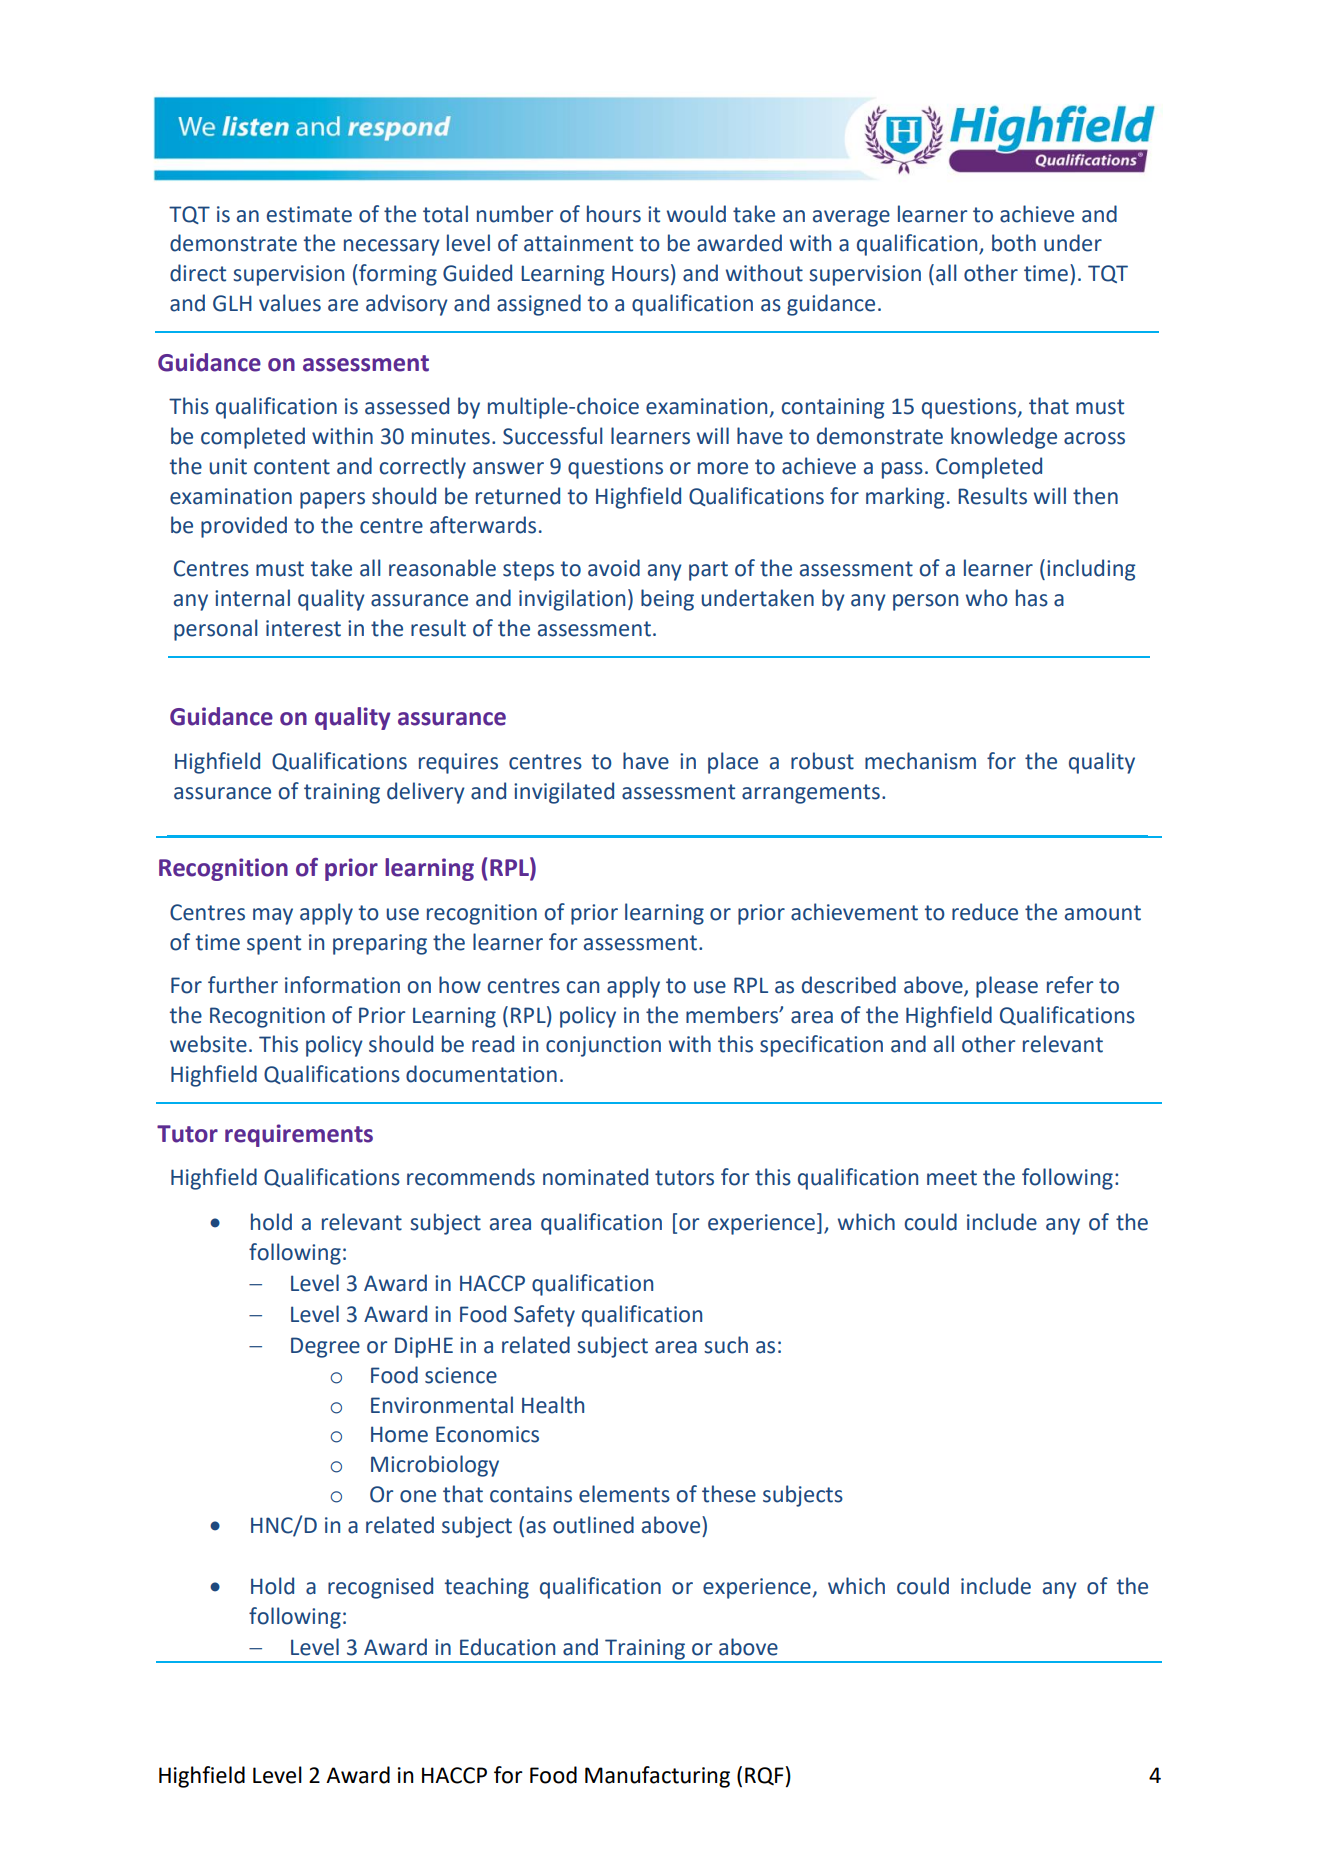 The width and height of the screenshot is (1321, 1868). Describe the element at coordinates (290, 303) in the screenshot. I see `values` at that location.
